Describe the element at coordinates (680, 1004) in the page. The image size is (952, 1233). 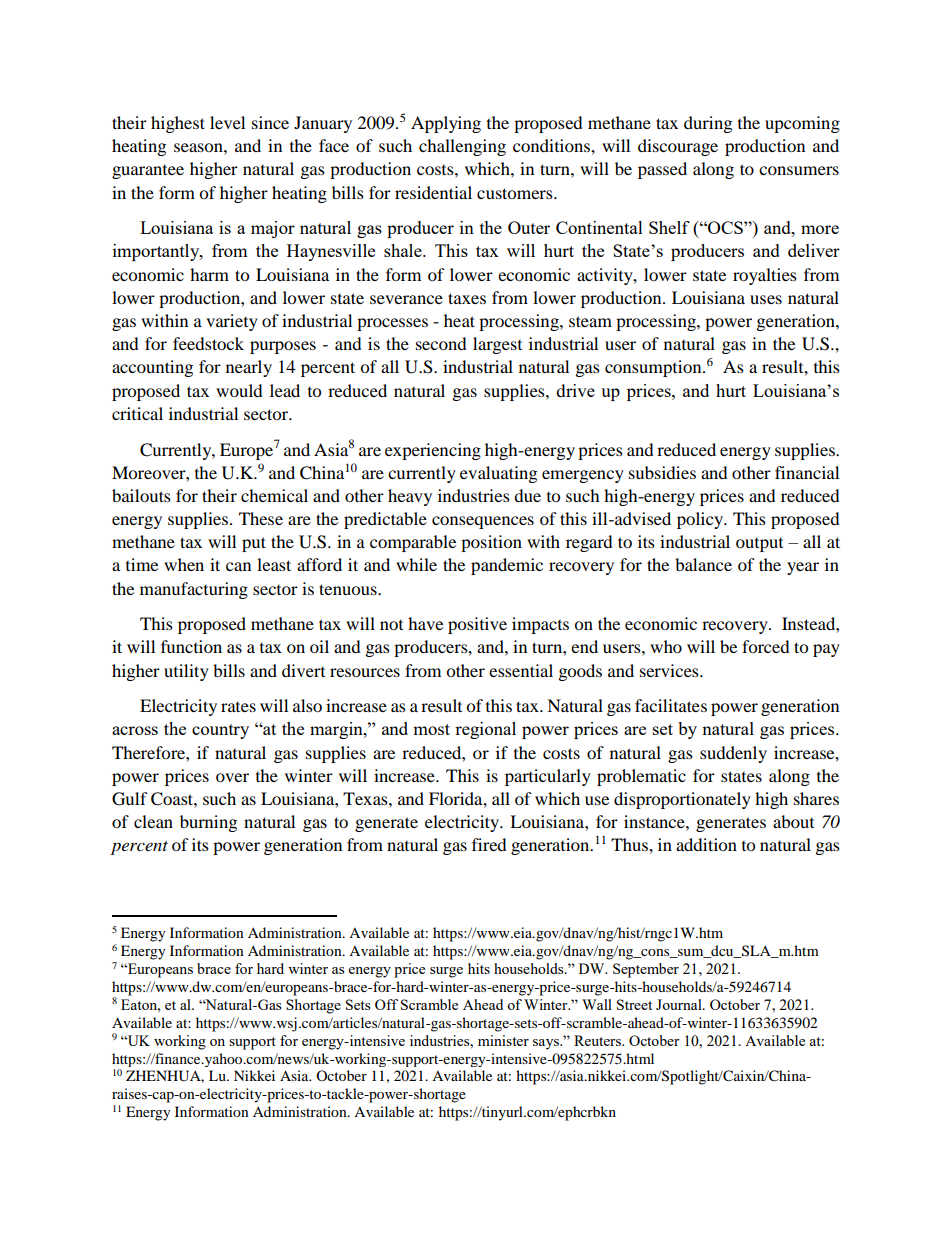
I see `Journal` at that location.
